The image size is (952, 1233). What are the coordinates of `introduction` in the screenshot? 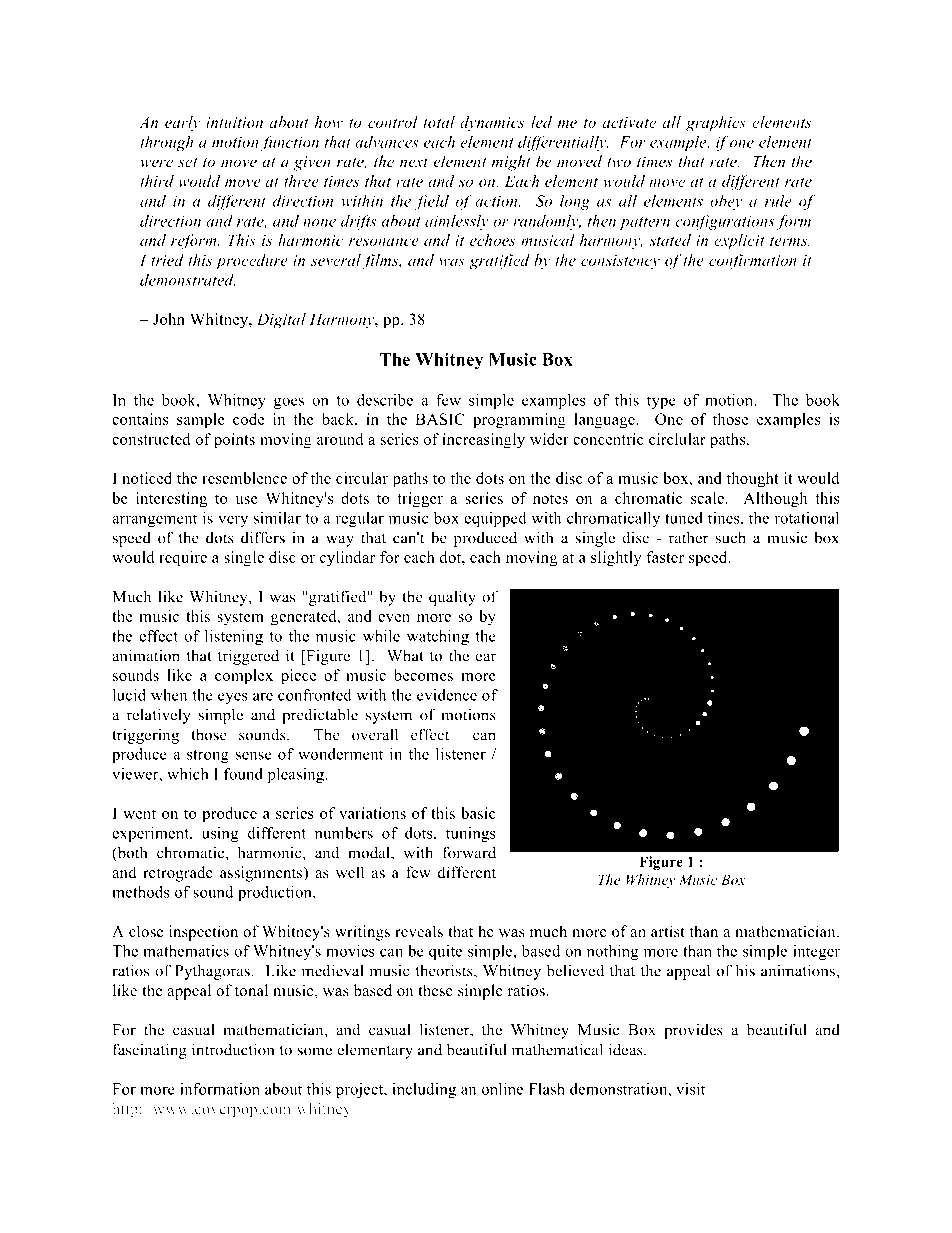 It's located at (233, 1049).
